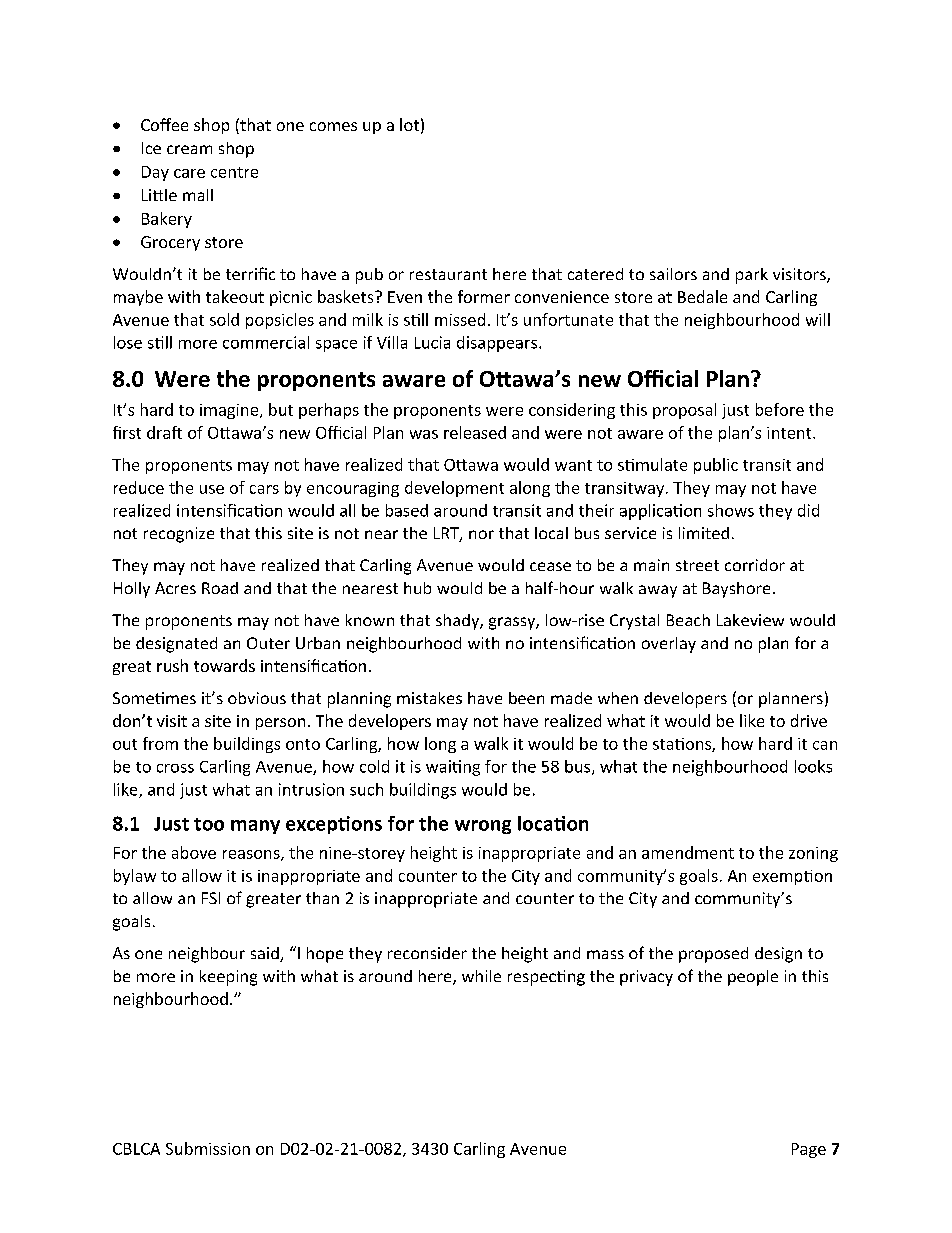 The height and width of the screenshot is (1233, 952). I want to click on while, so click(481, 976).
